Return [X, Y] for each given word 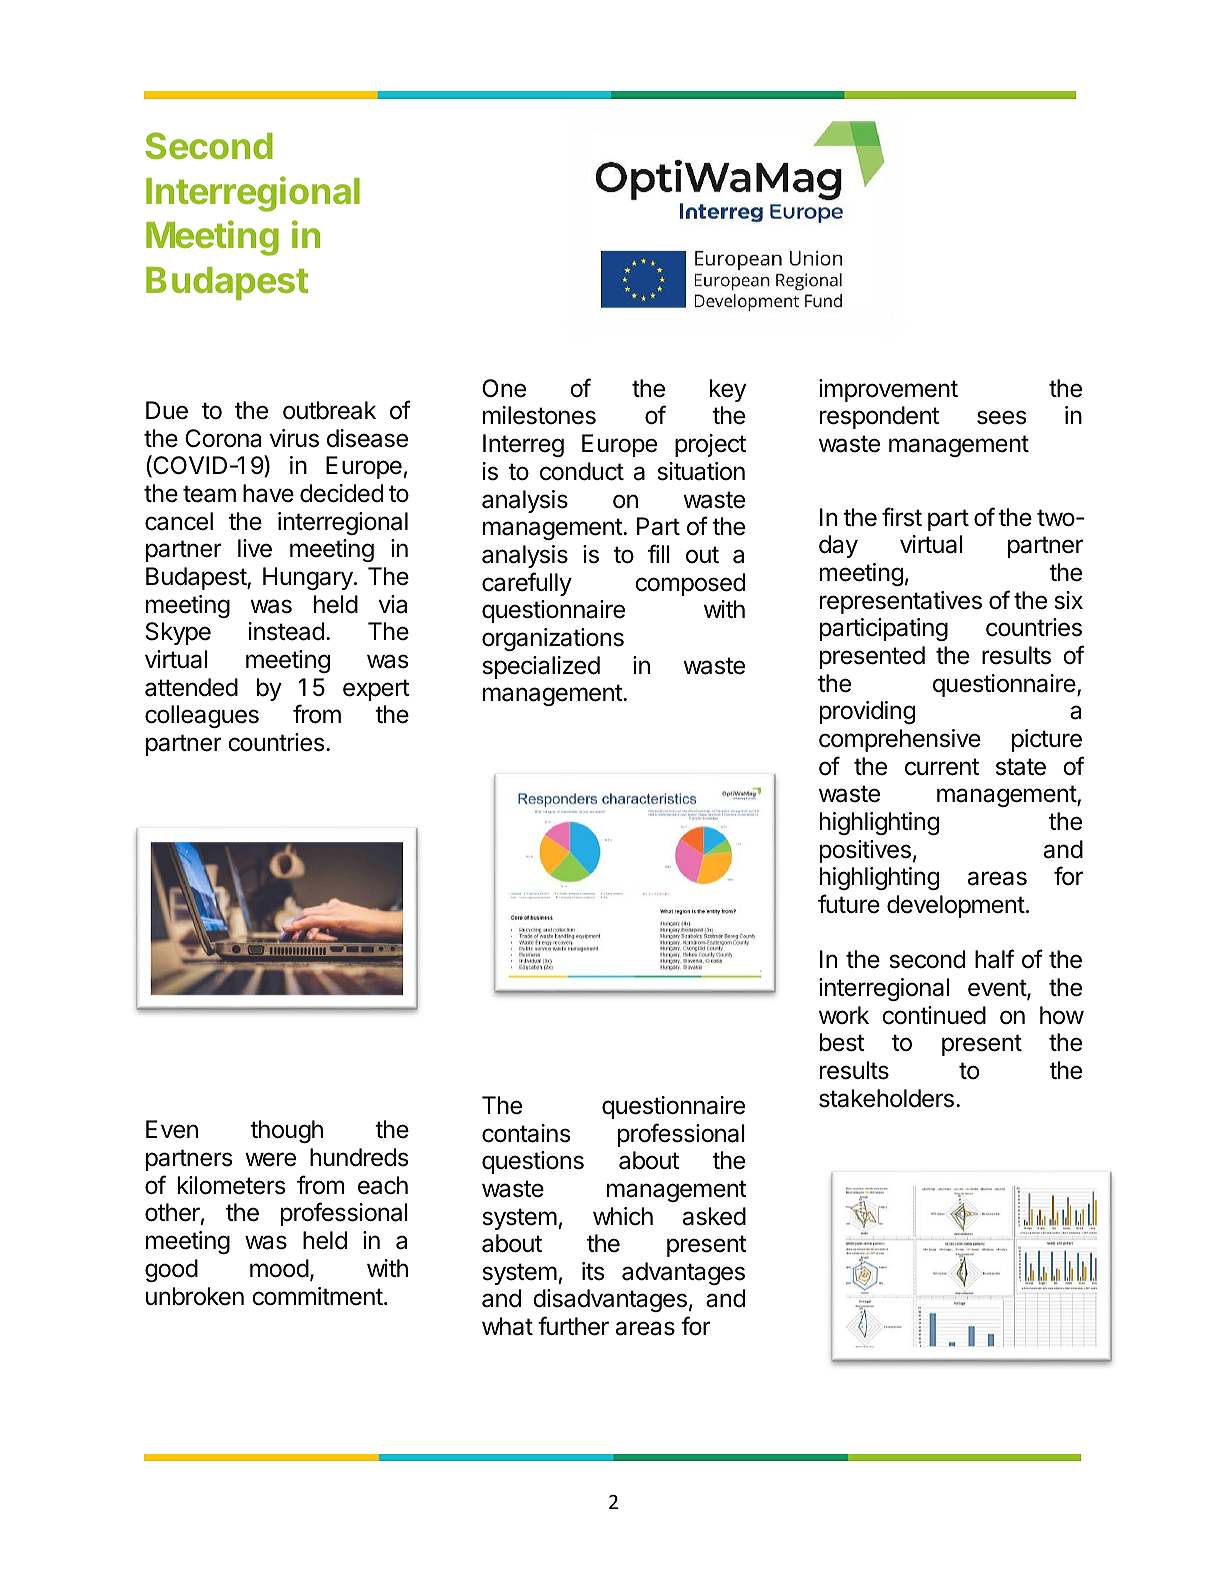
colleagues [202, 716]
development [956, 906]
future [849, 904]
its [593, 1271]
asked [714, 1216]
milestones [539, 415]
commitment [317, 1296]
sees [1001, 417]
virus [294, 438]
